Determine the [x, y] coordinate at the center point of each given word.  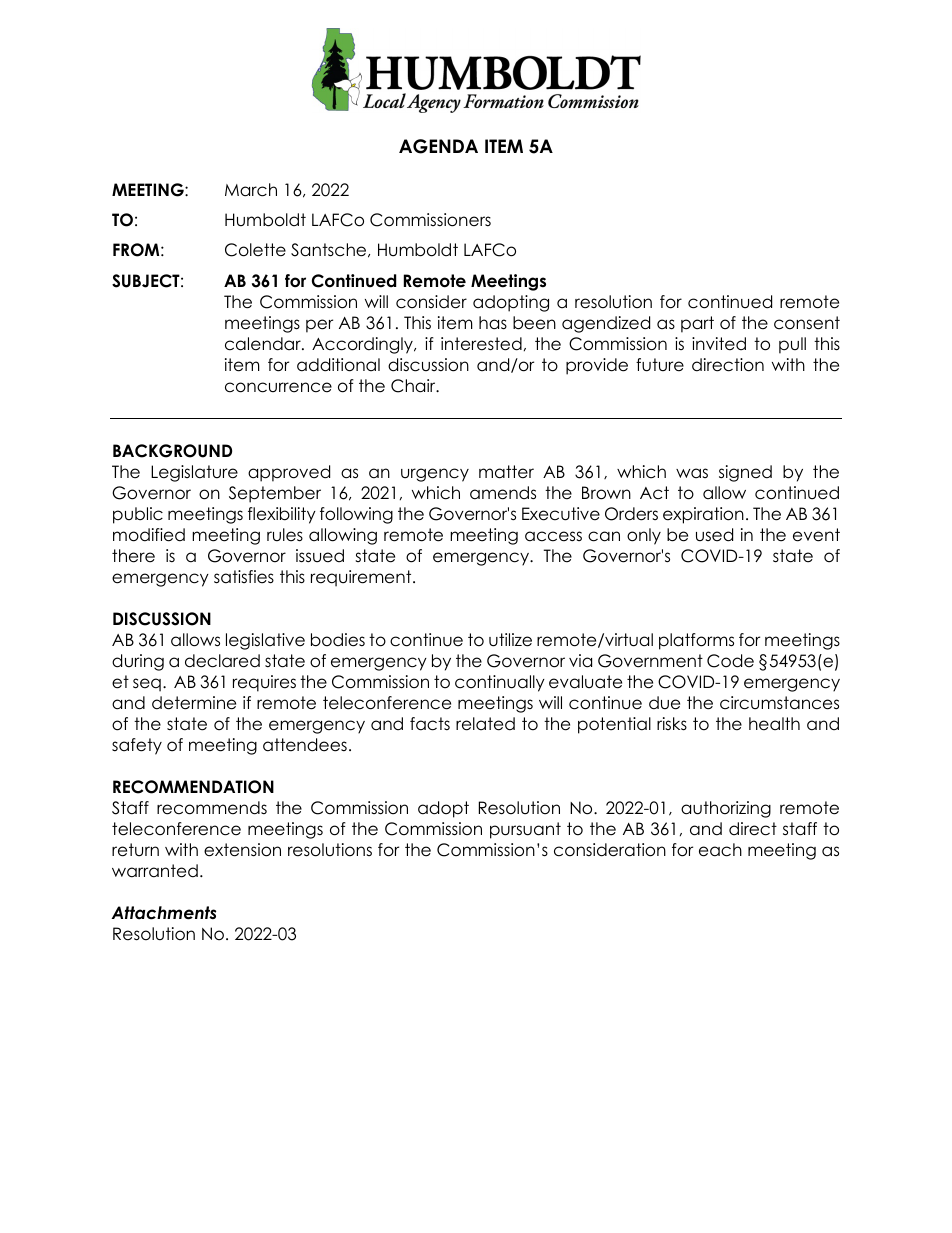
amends [503, 493]
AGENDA [438, 146]
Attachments [164, 913]
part [697, 324]
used [714, 535]
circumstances [779, 703]
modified [149, 535]
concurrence [278, 387]
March [251, 190]
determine [194, 703]
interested [481, 344]
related [485, 724]
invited [719, 344]
